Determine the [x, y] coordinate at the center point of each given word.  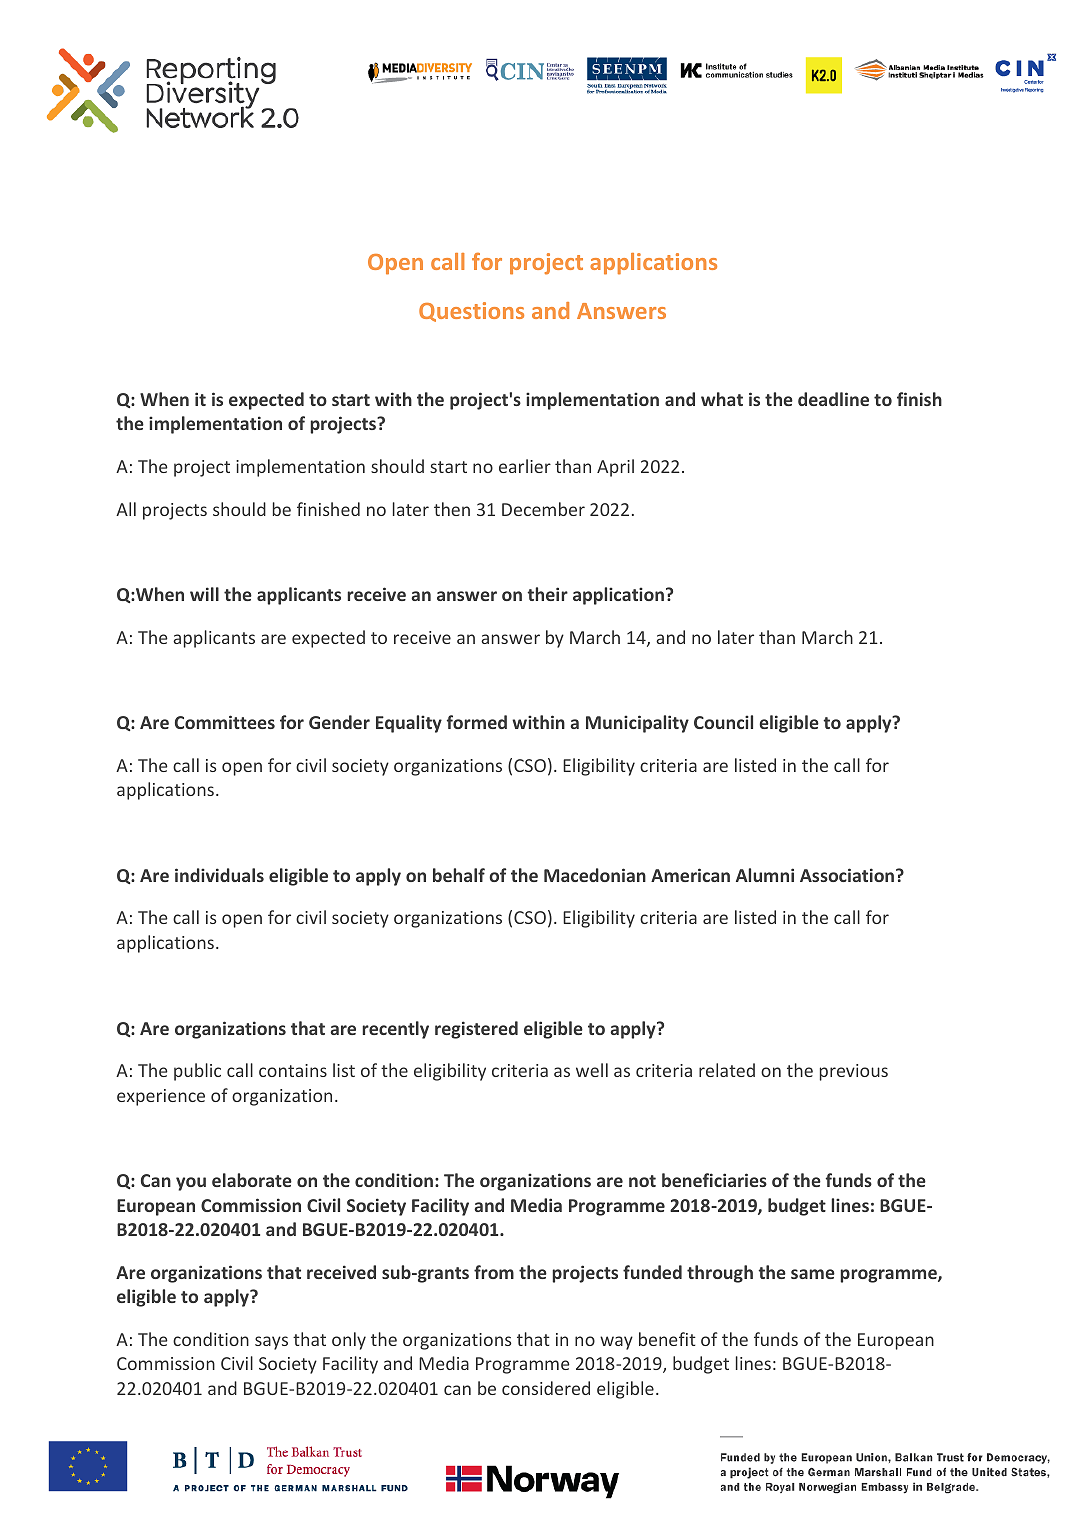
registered [476, 1030]
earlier [525, 466]
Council [723, 722]
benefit [667, 1339]
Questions [471, 312]
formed [477, 722]
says [271, 1343]
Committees [225, 722]
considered [546, 1388]
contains [293, 1070]
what [722, 399]
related [727, 1070]
